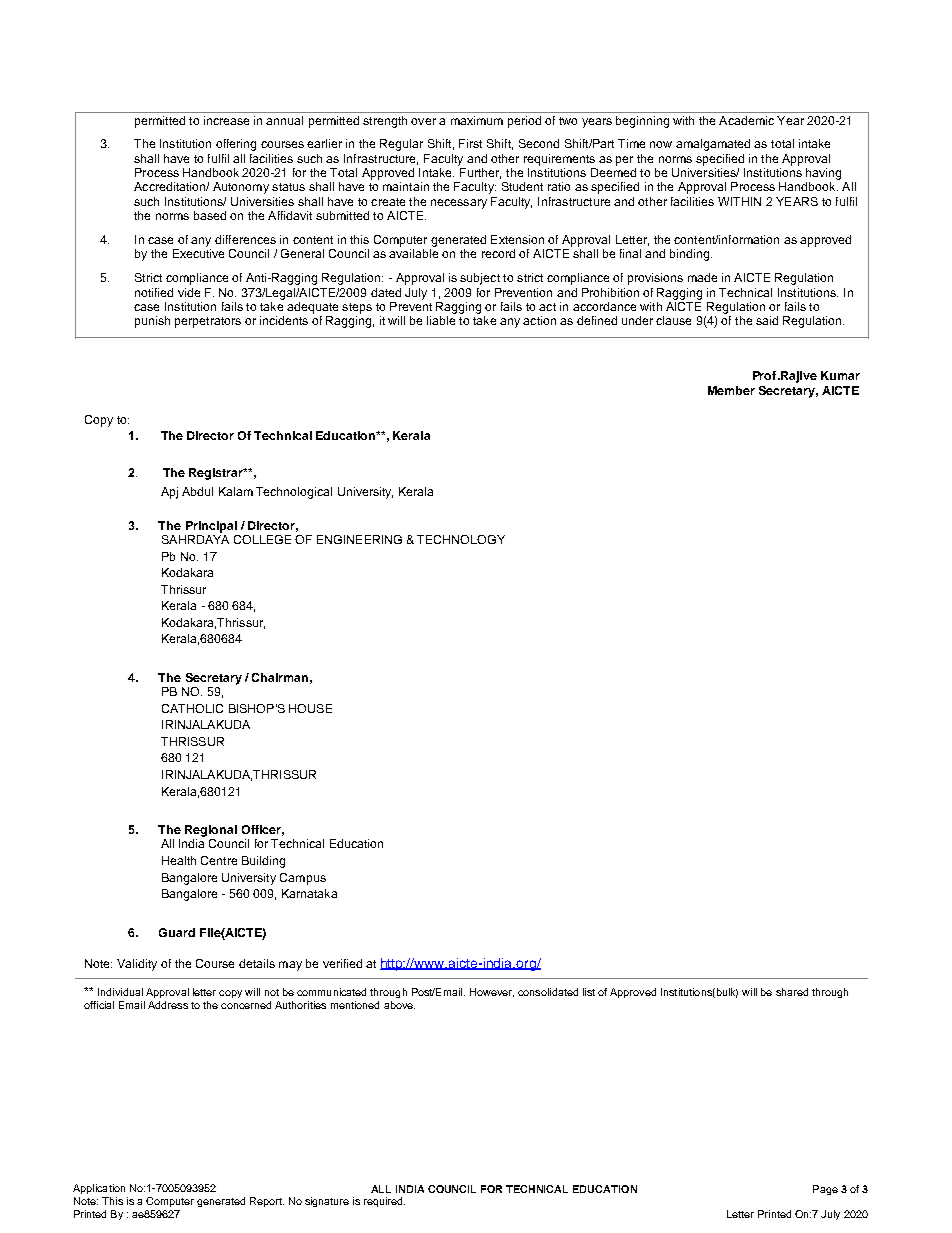 The height and width of the image is (1233, 952). What do you see at coordinates (792, 992) in the image?
I see `shared` at bounding box center [792, 992].
